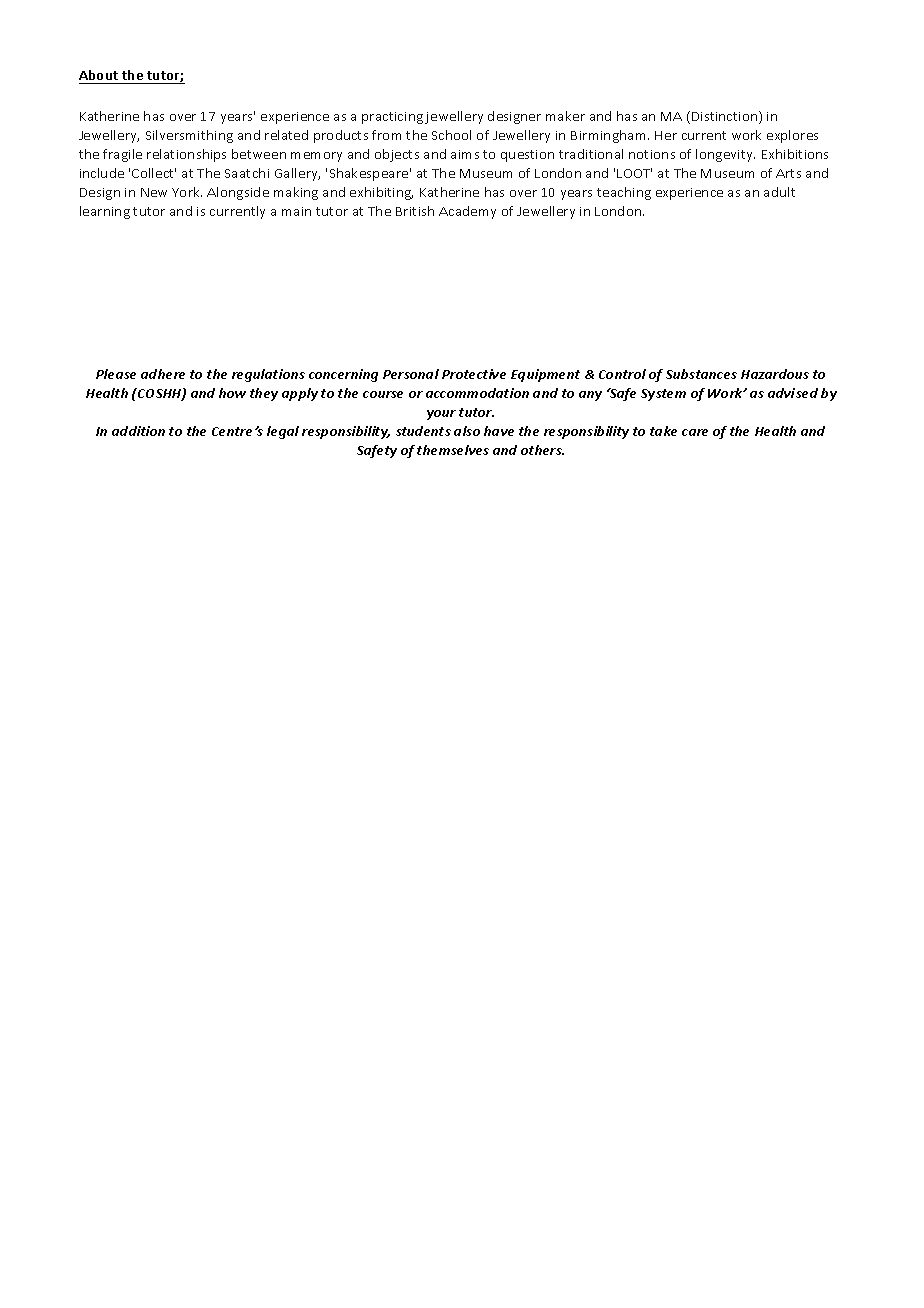 The width and height of the screenshot is (924, 1308). What do you see at coordinates (726, 117) in the screenshot?
I see `Distinction` at bounding box center [726, 117].
